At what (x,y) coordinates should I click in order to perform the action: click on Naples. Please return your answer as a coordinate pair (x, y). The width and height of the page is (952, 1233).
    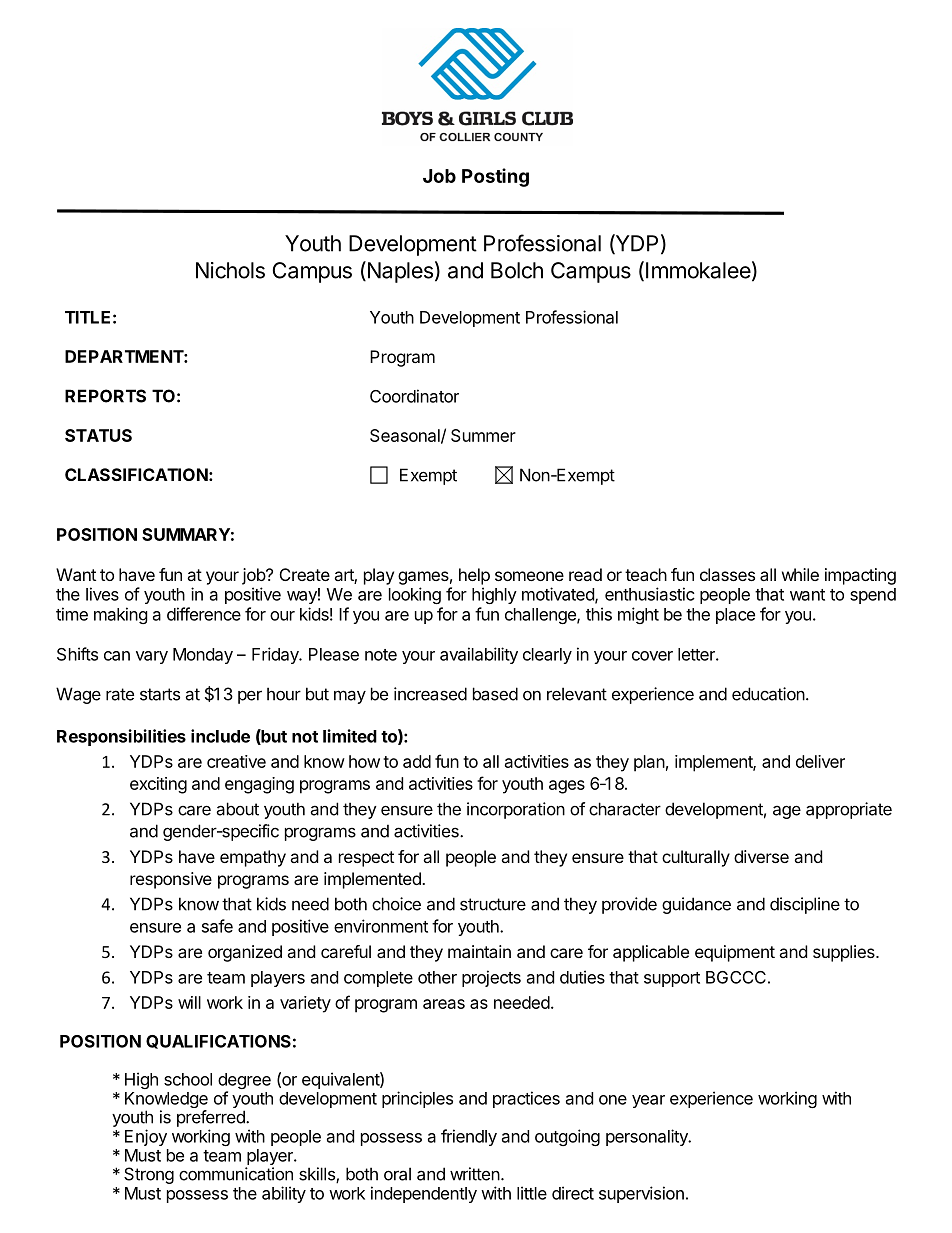
    Looking at the image, I should click on (399, 272).
